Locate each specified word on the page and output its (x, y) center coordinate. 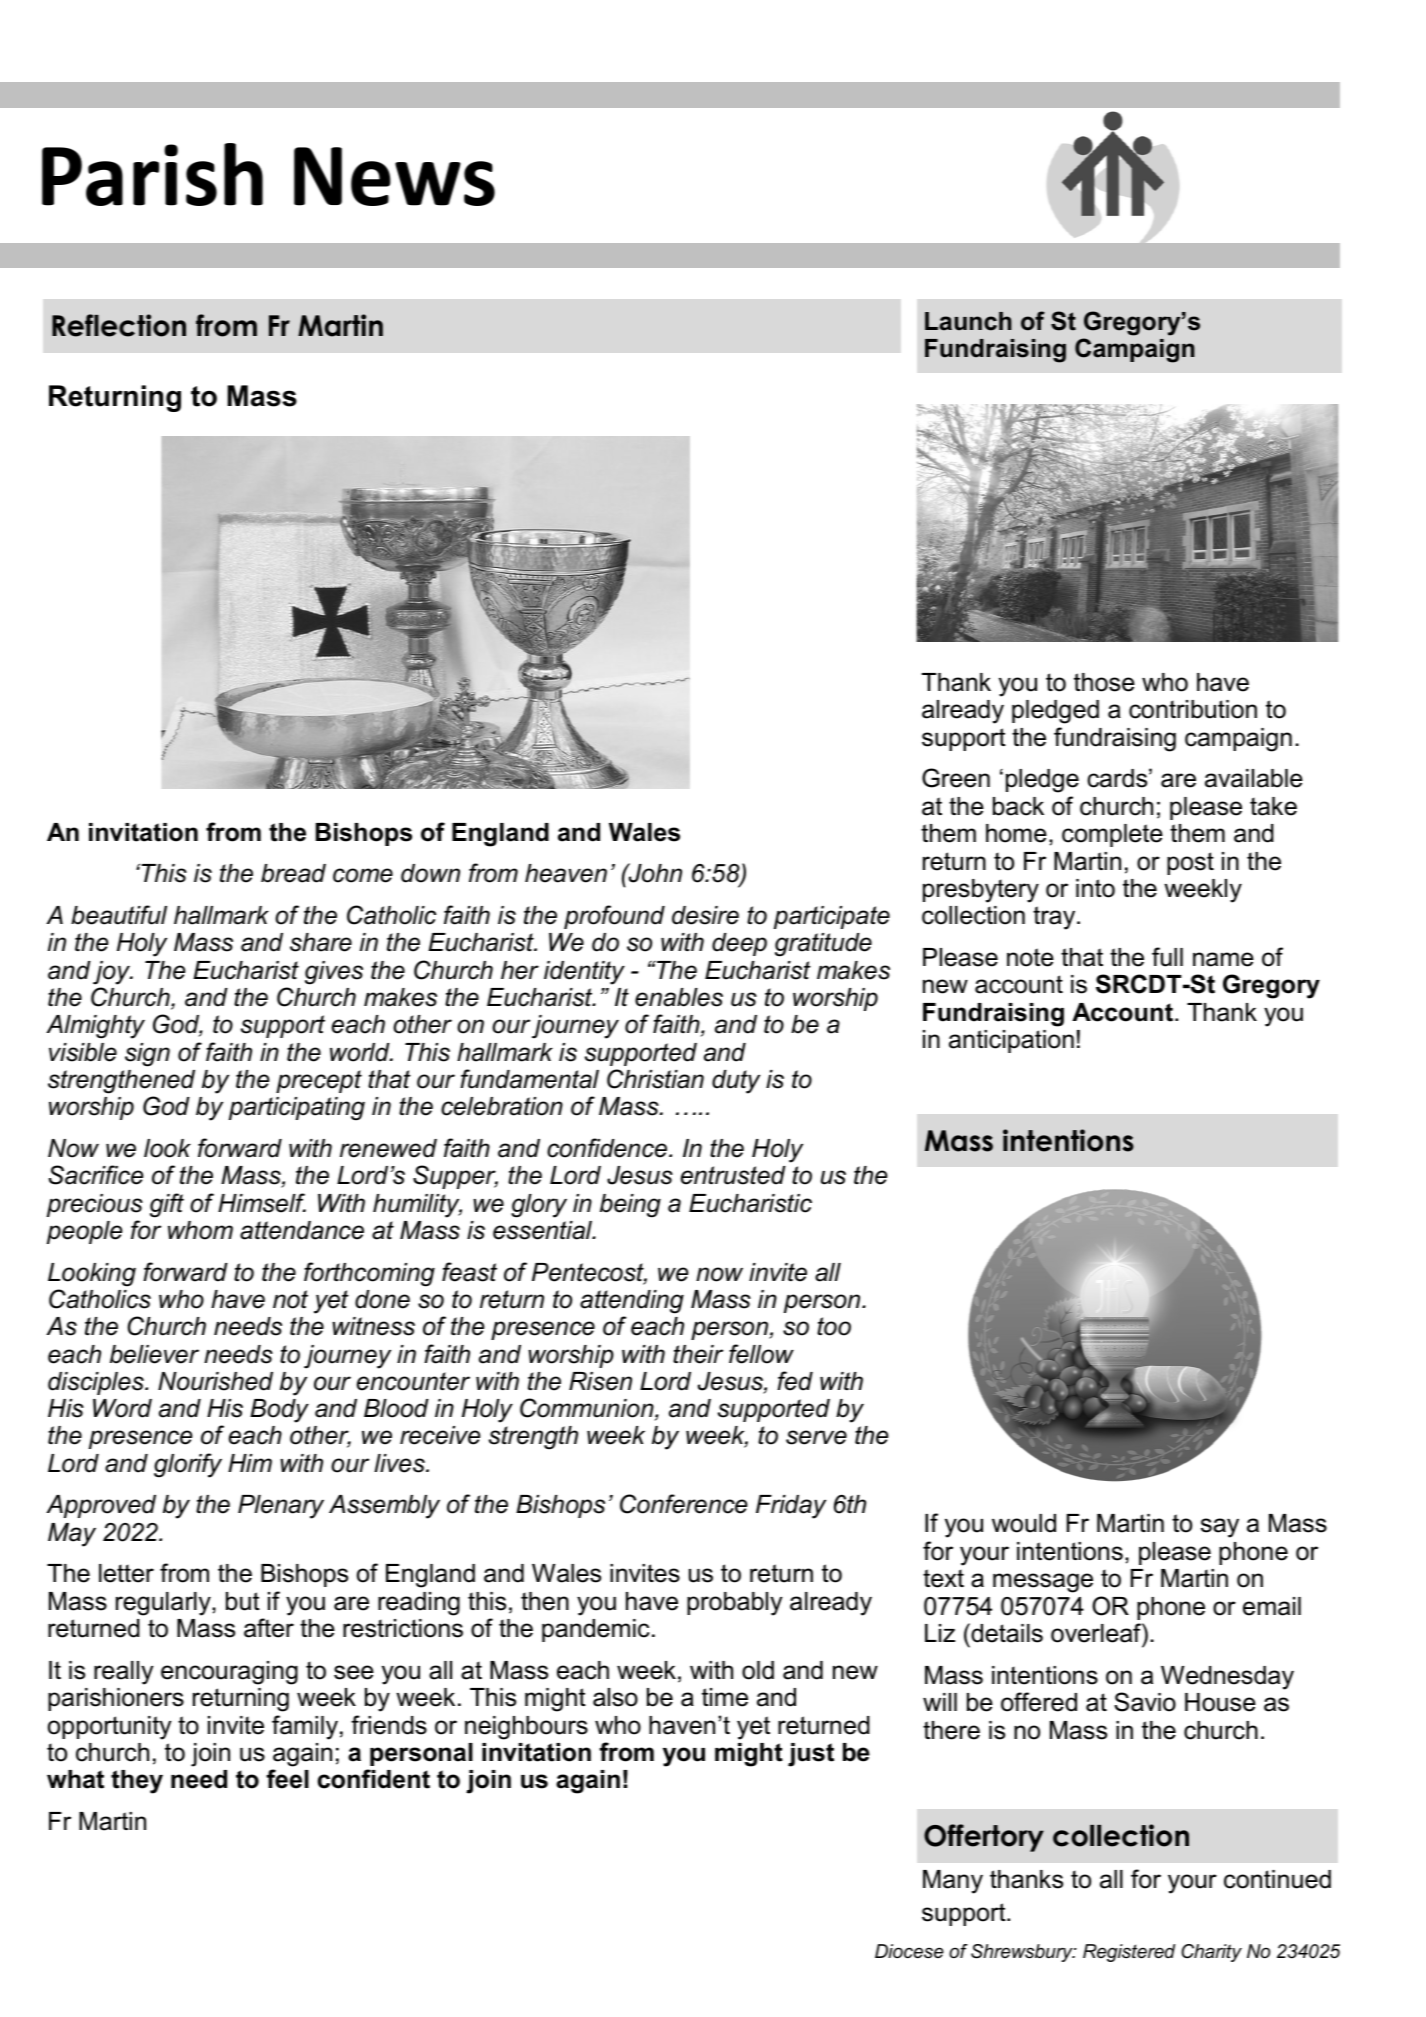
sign (147, 1055)
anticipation (1011, 1041)
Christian (655, 1079)
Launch (968, 321)
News (394, 176)
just (811, 1755)
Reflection (119, 325)
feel (287, 1779)
